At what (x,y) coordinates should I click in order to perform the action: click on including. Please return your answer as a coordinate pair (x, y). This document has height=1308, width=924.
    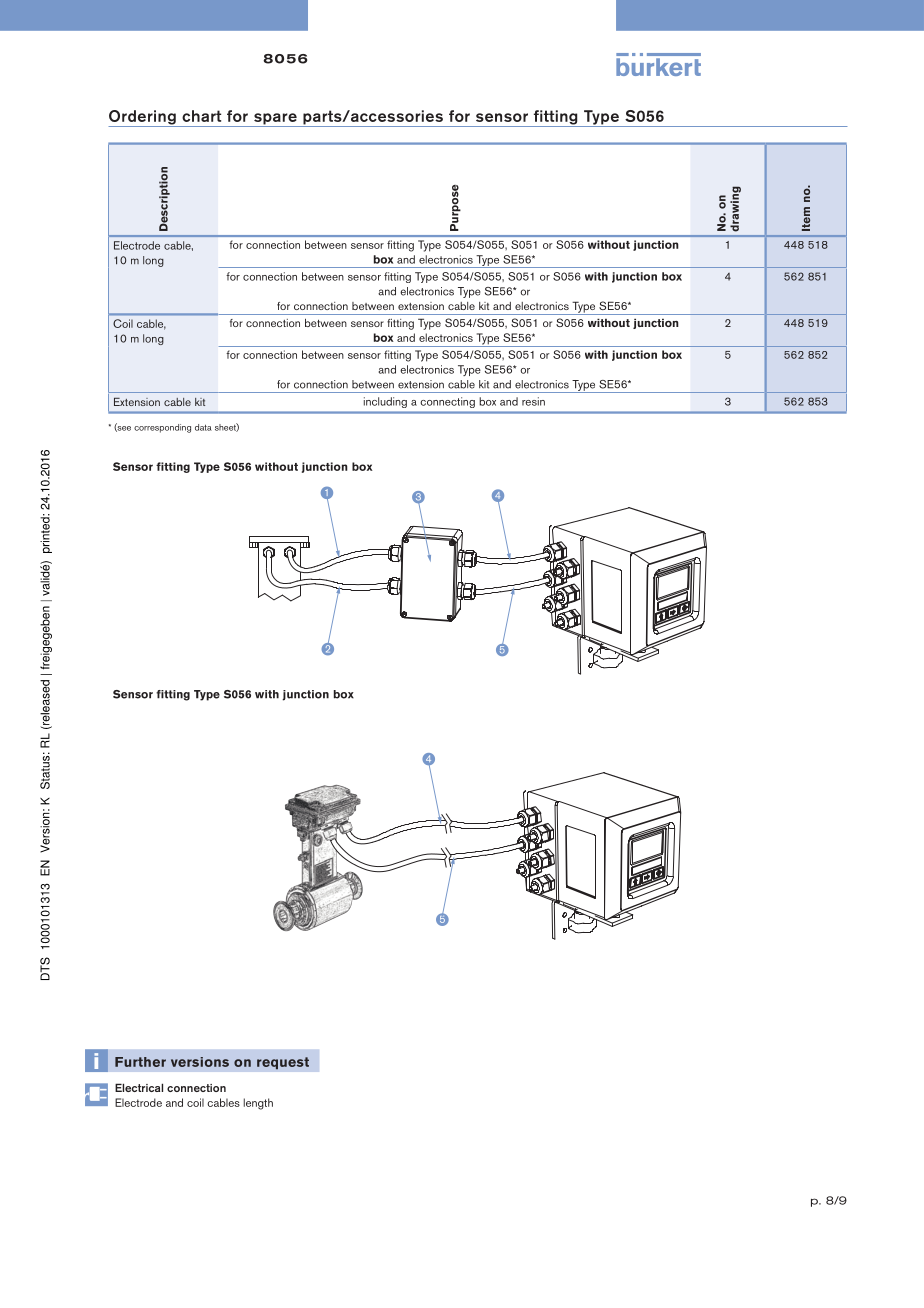
    Looking at the image, I should click on (385, 402).
